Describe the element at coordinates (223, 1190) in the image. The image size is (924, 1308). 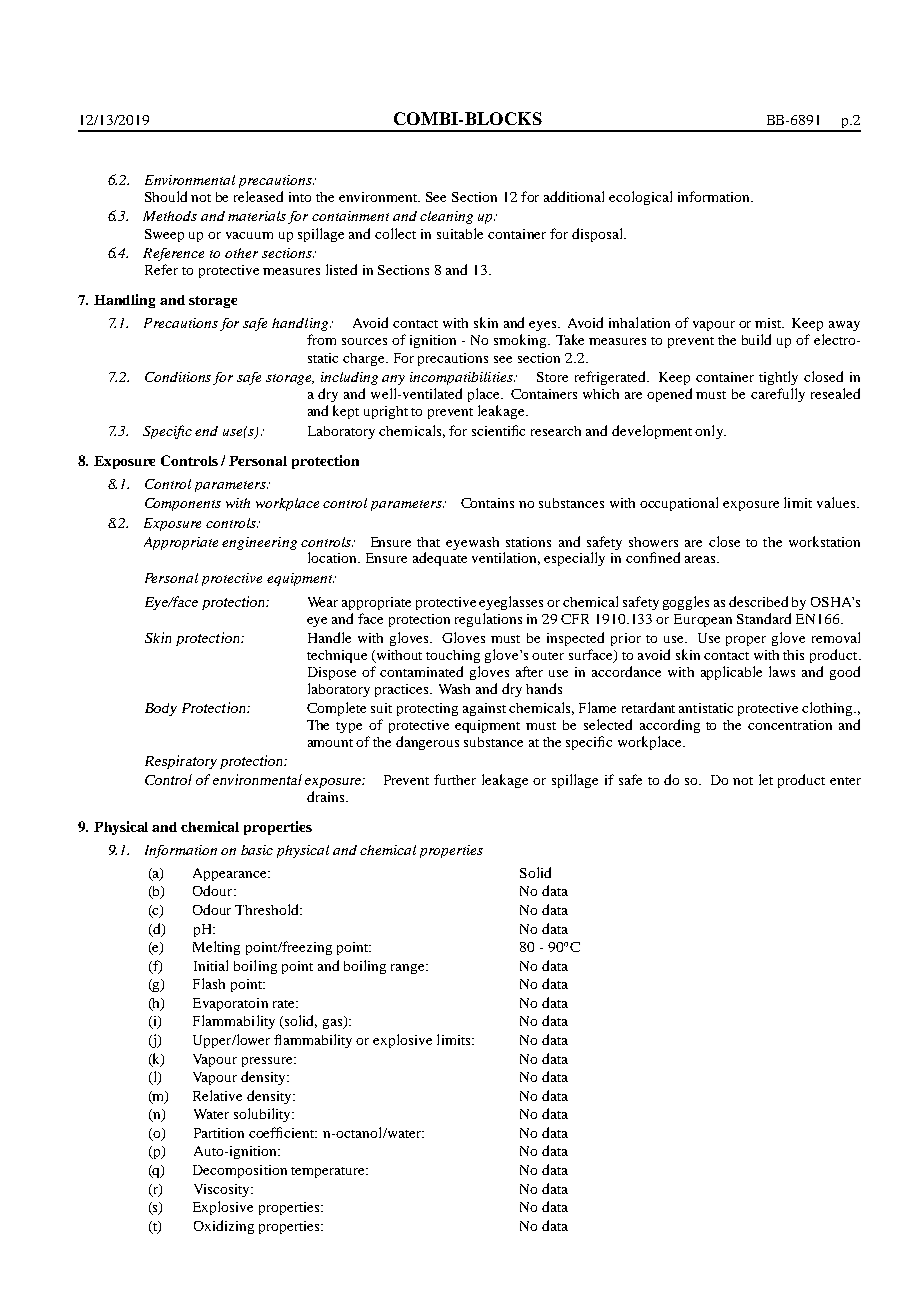
I see `Viscosity` at that location.
